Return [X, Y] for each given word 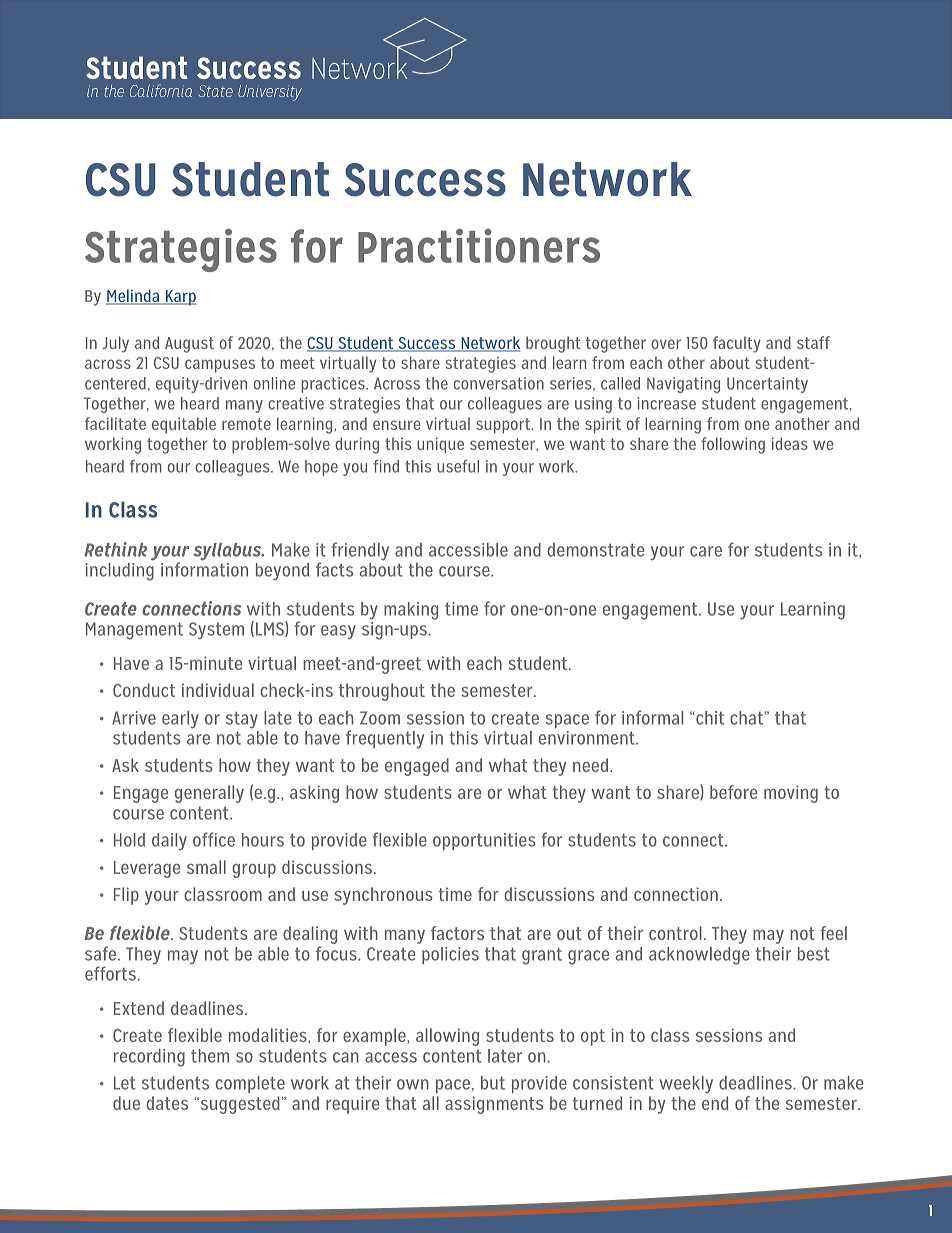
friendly [360, 551]
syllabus [228, 552]
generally [209, 794]
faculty [737, 344]
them [210, 1056]
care [706, 551]
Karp [180, 298]
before [733, 792]
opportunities [484, 841]
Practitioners [479, 246]
